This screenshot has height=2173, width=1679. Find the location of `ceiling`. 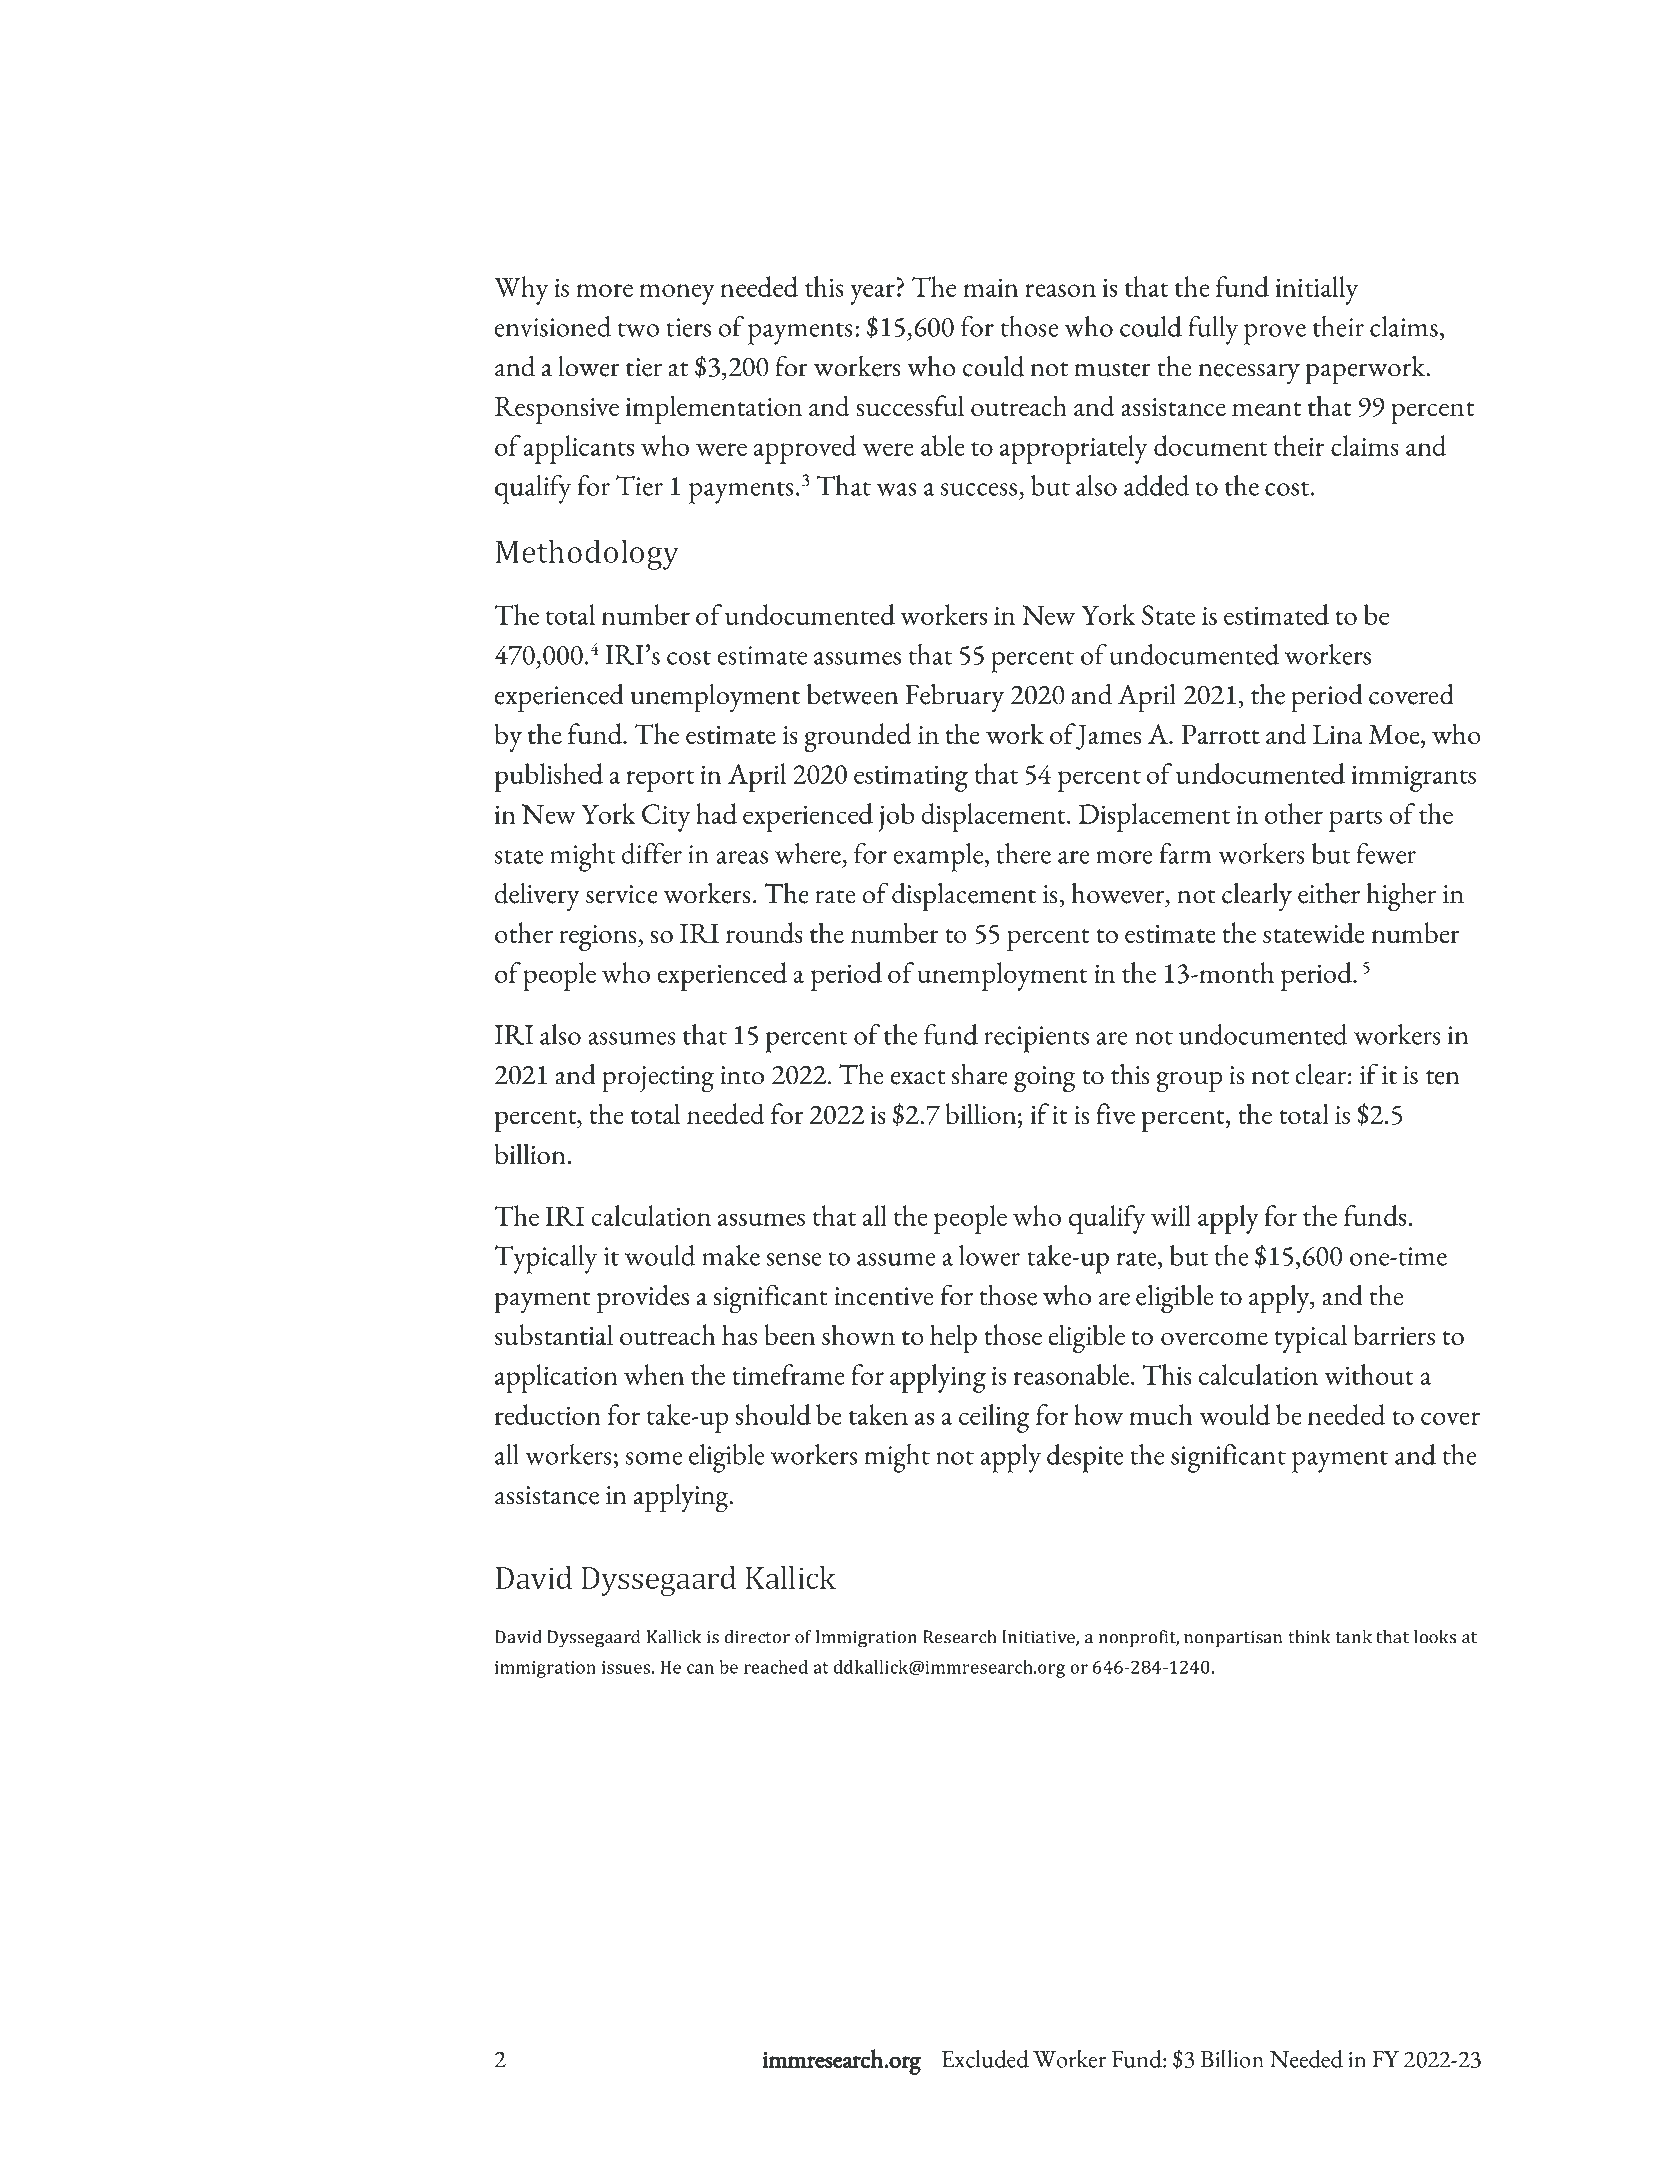

ceiling is located at coordinates (994, 1418).
